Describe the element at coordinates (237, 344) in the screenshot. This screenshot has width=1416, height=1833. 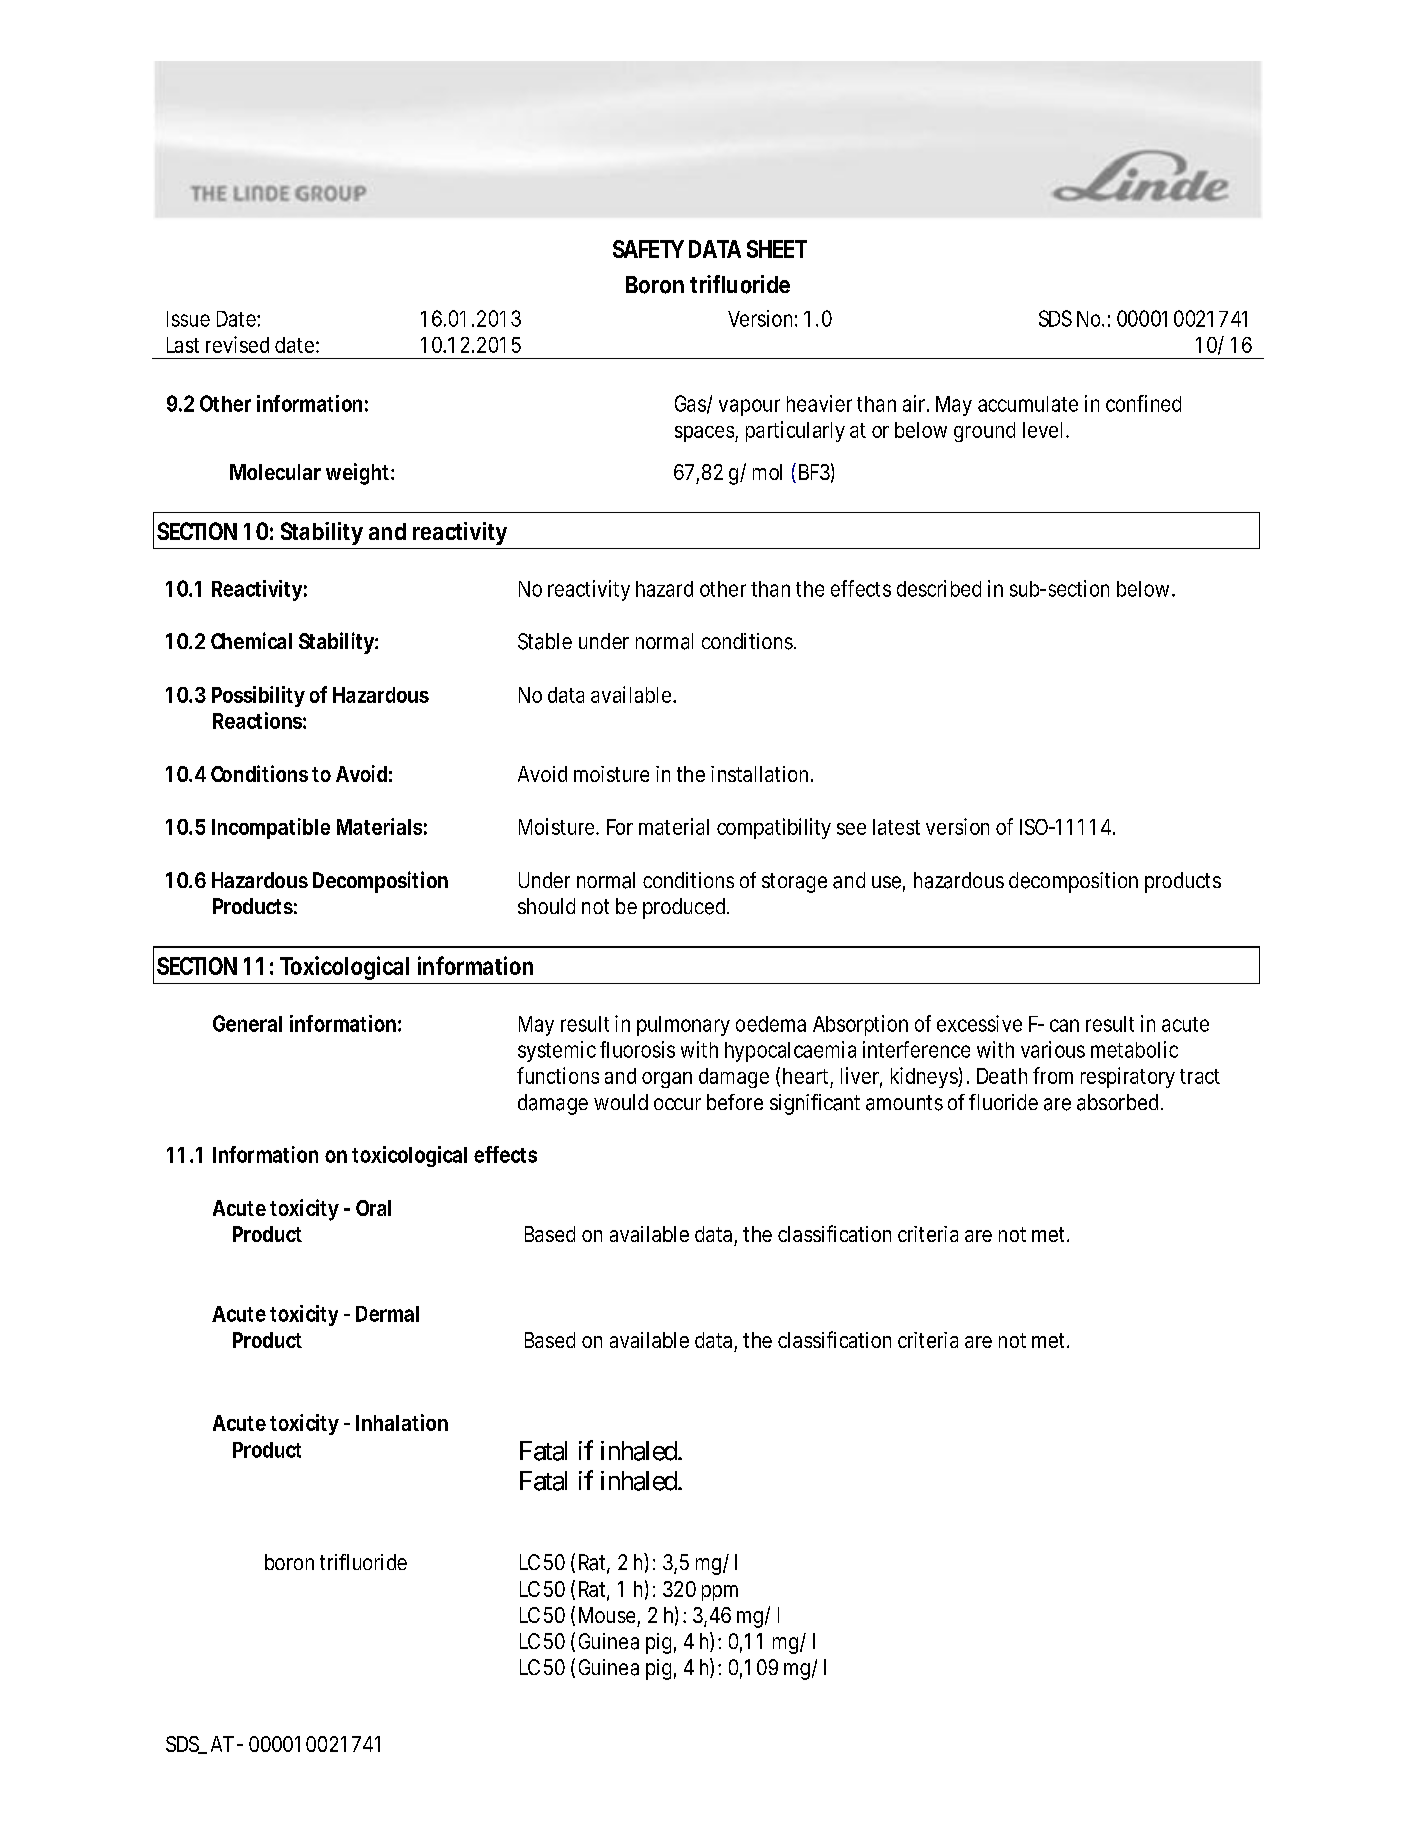
I see `revised` at that location.
